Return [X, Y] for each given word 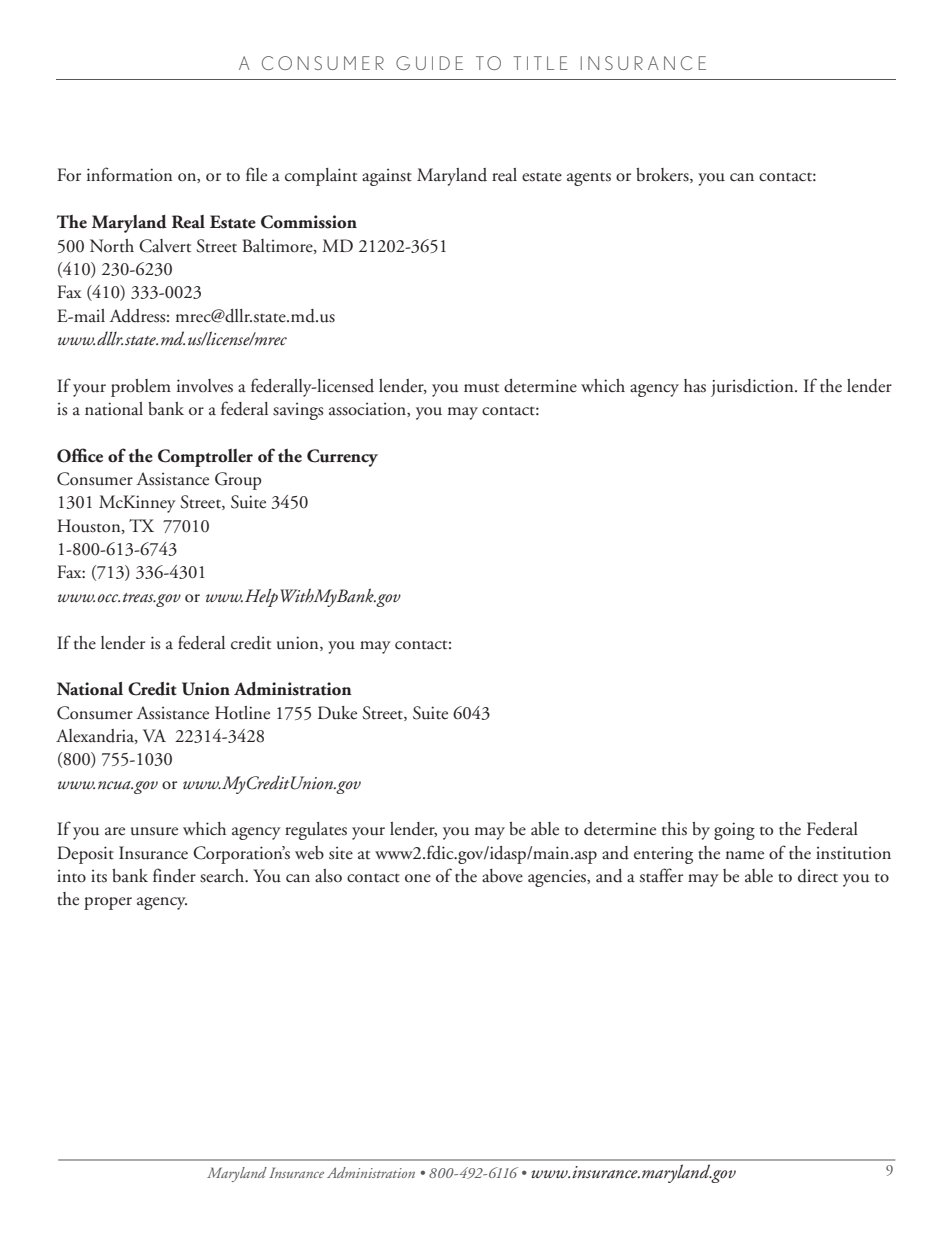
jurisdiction [753, 388]
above [502, 876]
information [129, 174]
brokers [663, 175]
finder [174, 875]
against [387, 177]
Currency [342, 458]
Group [238, 481]
